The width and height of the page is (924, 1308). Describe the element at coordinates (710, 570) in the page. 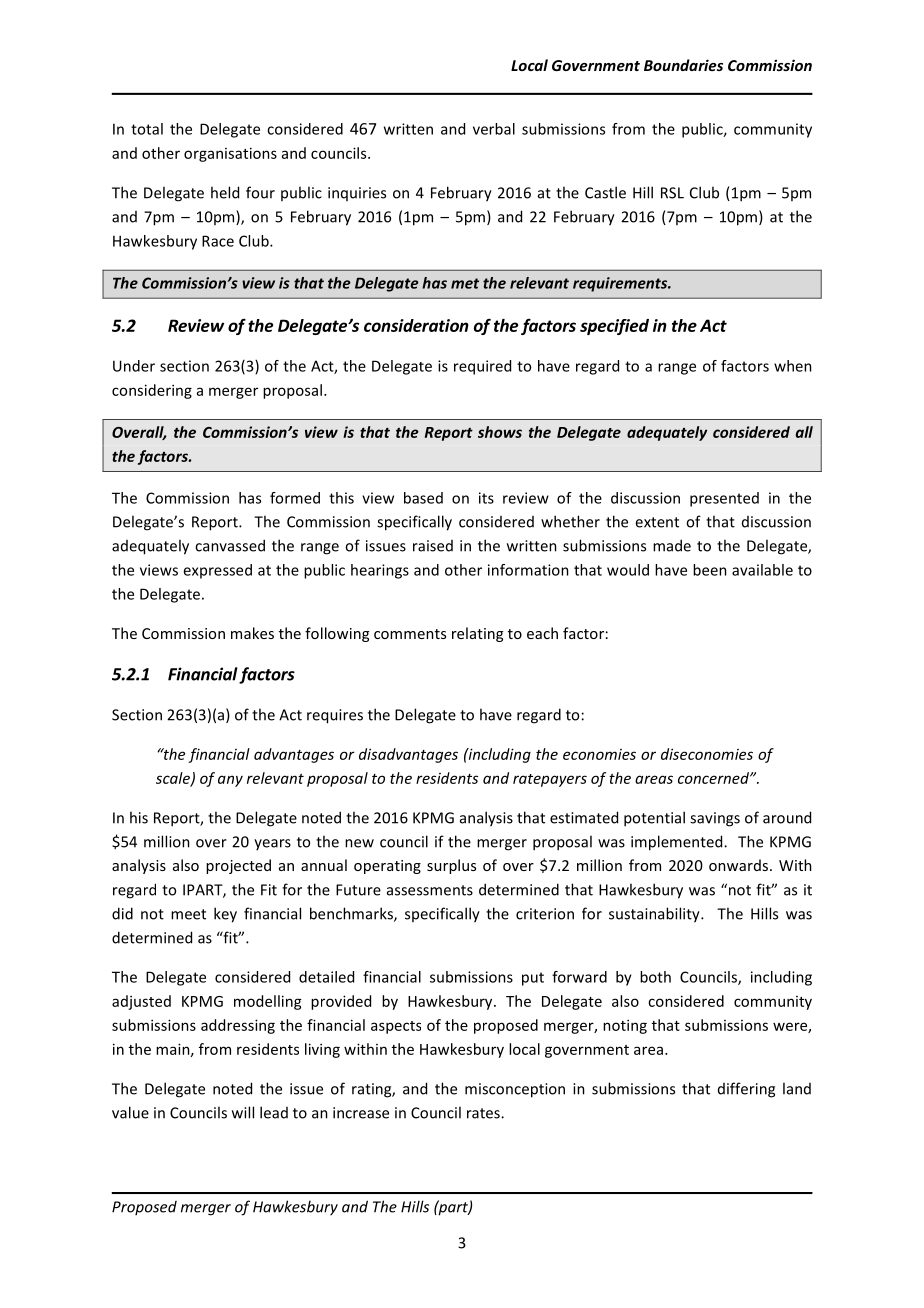

I see `been` at that location.
